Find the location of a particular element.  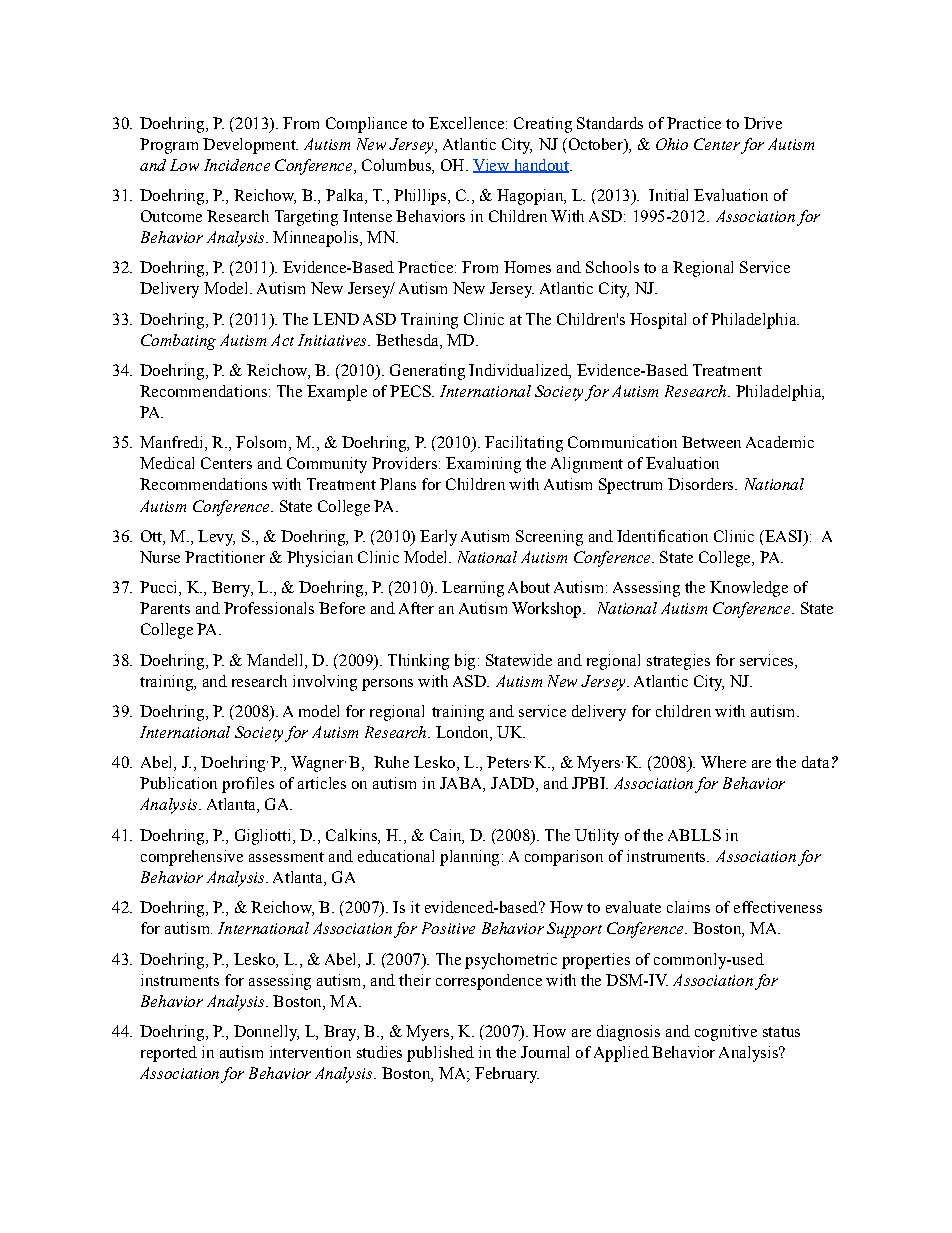

Where is located at coordinates (723, 762).
